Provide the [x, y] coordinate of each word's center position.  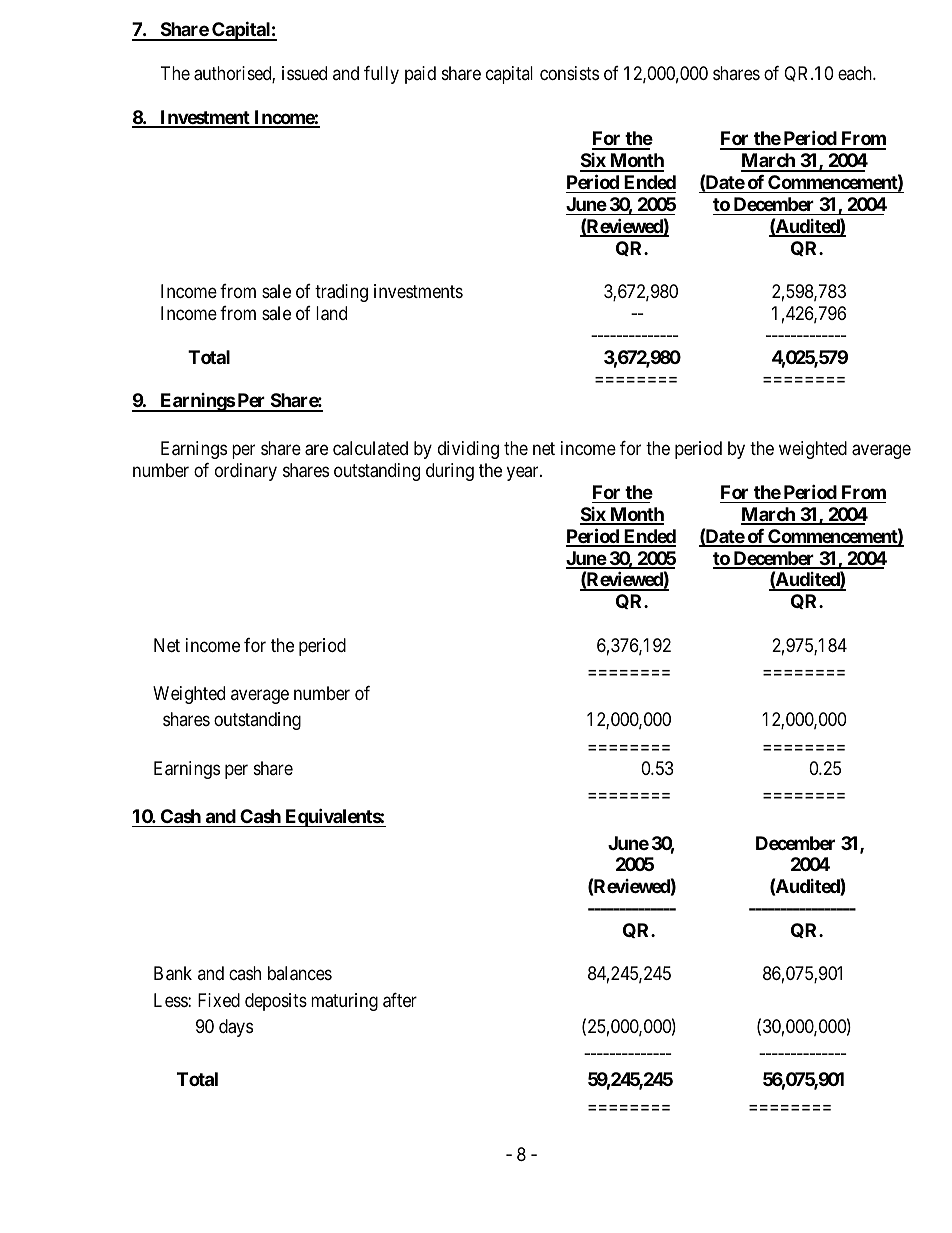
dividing [468, 450]
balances [300, 973]
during [450, 472]
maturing [344, 1002]
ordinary [246, 472]
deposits [276, 1002]
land [331, 313]
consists [569, 73]
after [400, 1000]
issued [304, 73]
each [856, 73]
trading [341, 293]
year [524, 473]
